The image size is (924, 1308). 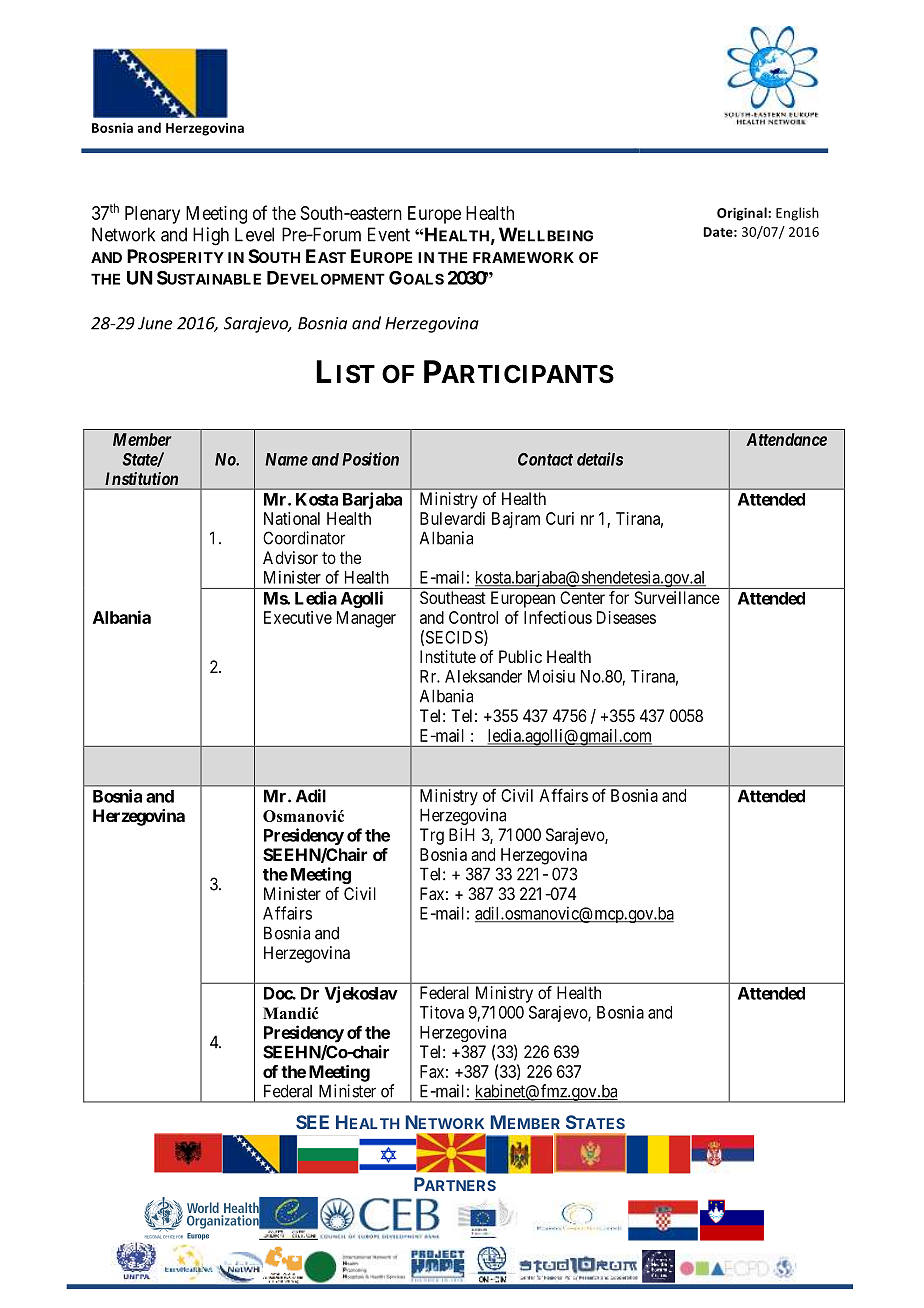 I want to click on Coordinator, so click(x=304, y=538).
